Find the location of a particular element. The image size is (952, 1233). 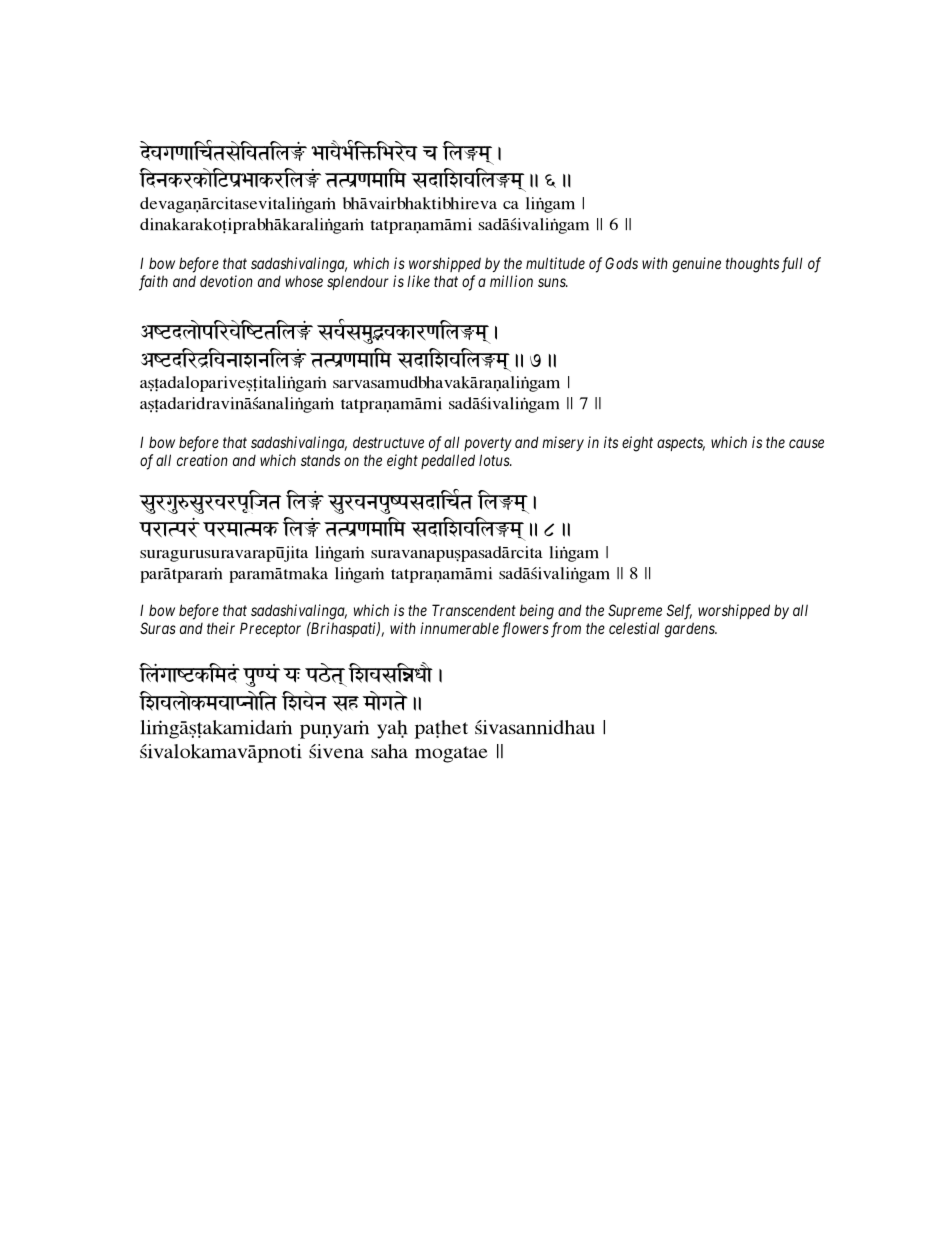

Self is located at coordinates (679, 612).
